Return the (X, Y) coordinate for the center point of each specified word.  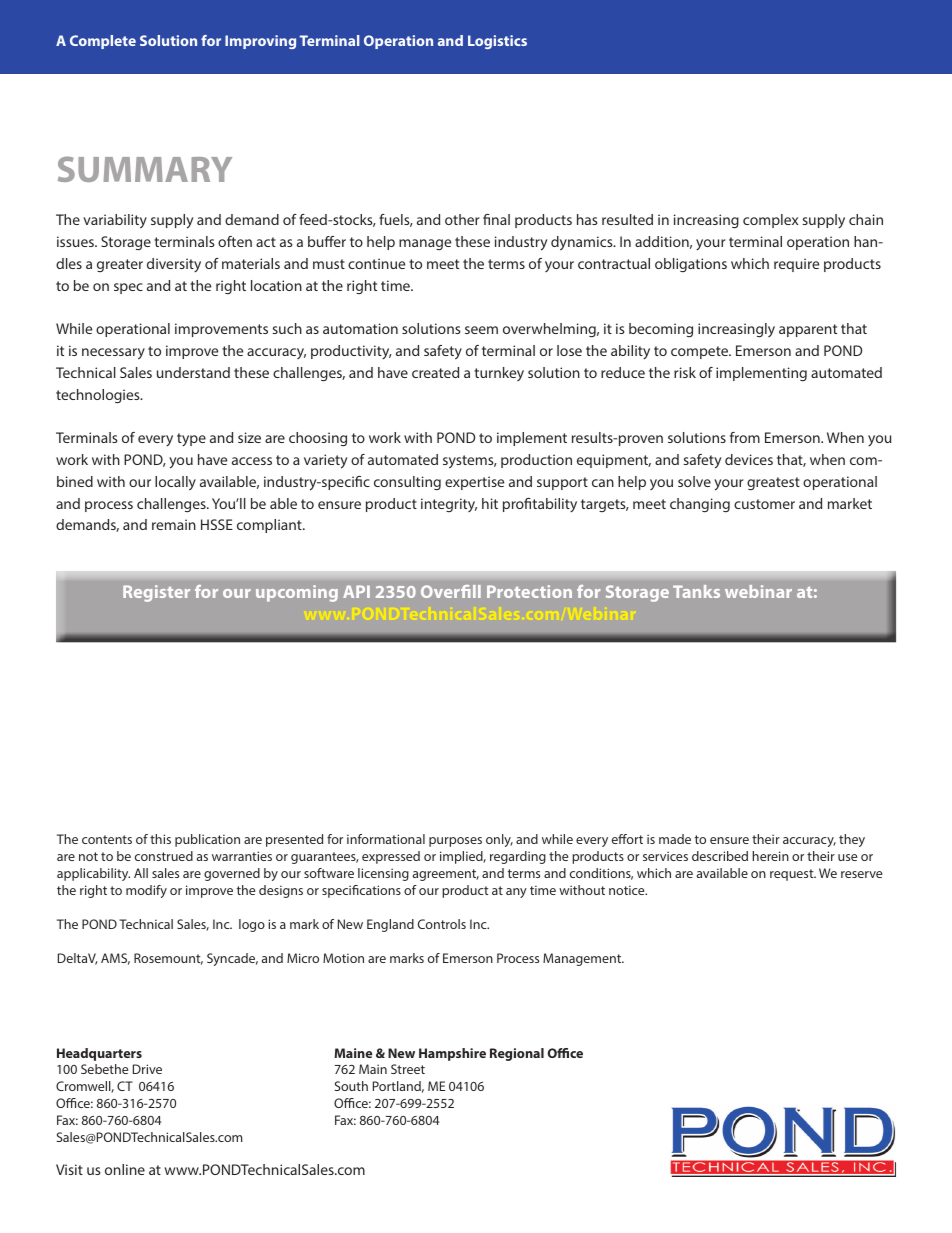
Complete (103, 42)
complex (770, 221)
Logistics (497, 42)
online (125, 1169)
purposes (455, 842)
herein (770, 856)
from (745, 437)
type (191, 439)
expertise (474, 483)
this (160, 839)
